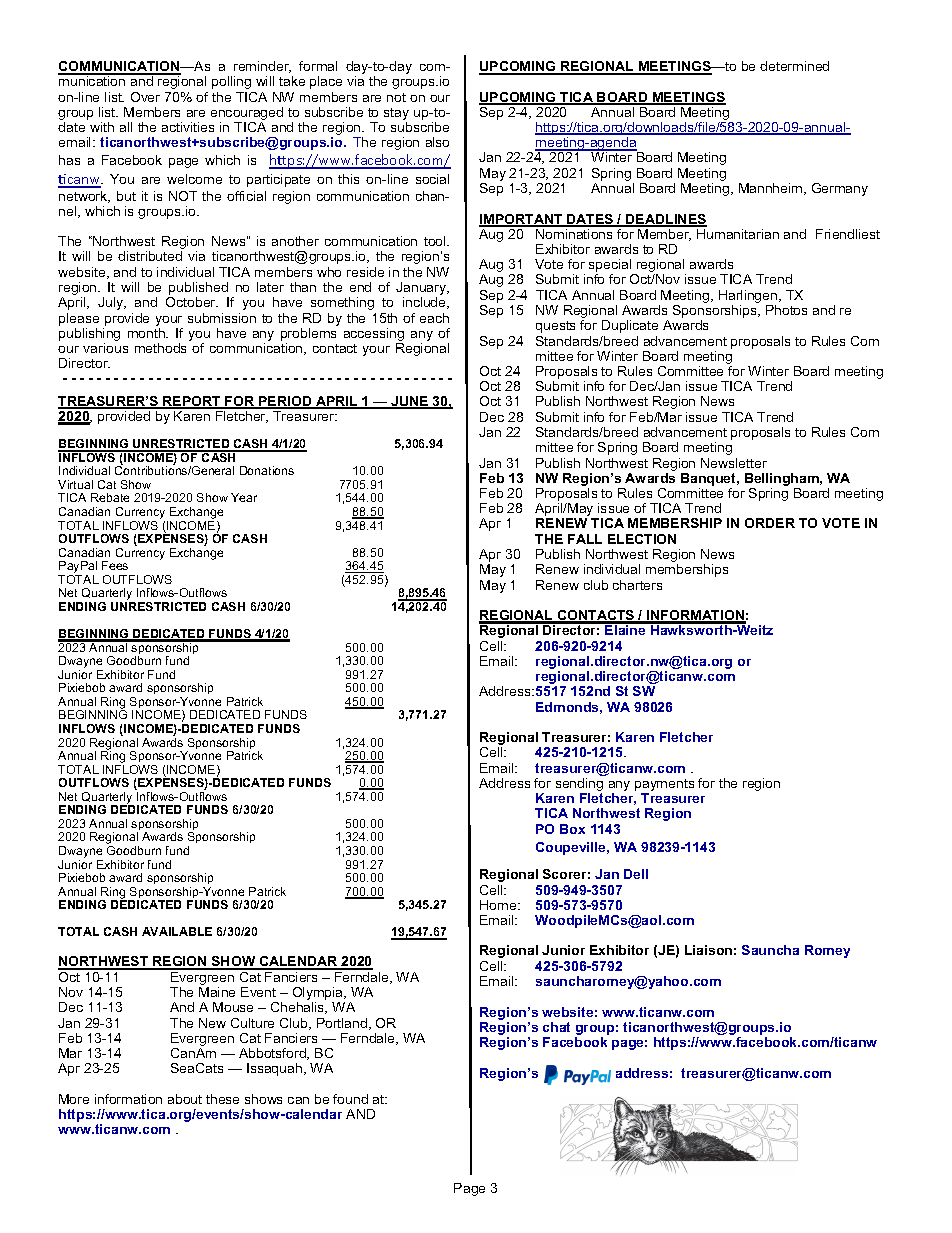 The image size is (952, 1233). What do you see at coordinates (145, 97) in the image?
I see `Over` at bounding box center [145, 97].
